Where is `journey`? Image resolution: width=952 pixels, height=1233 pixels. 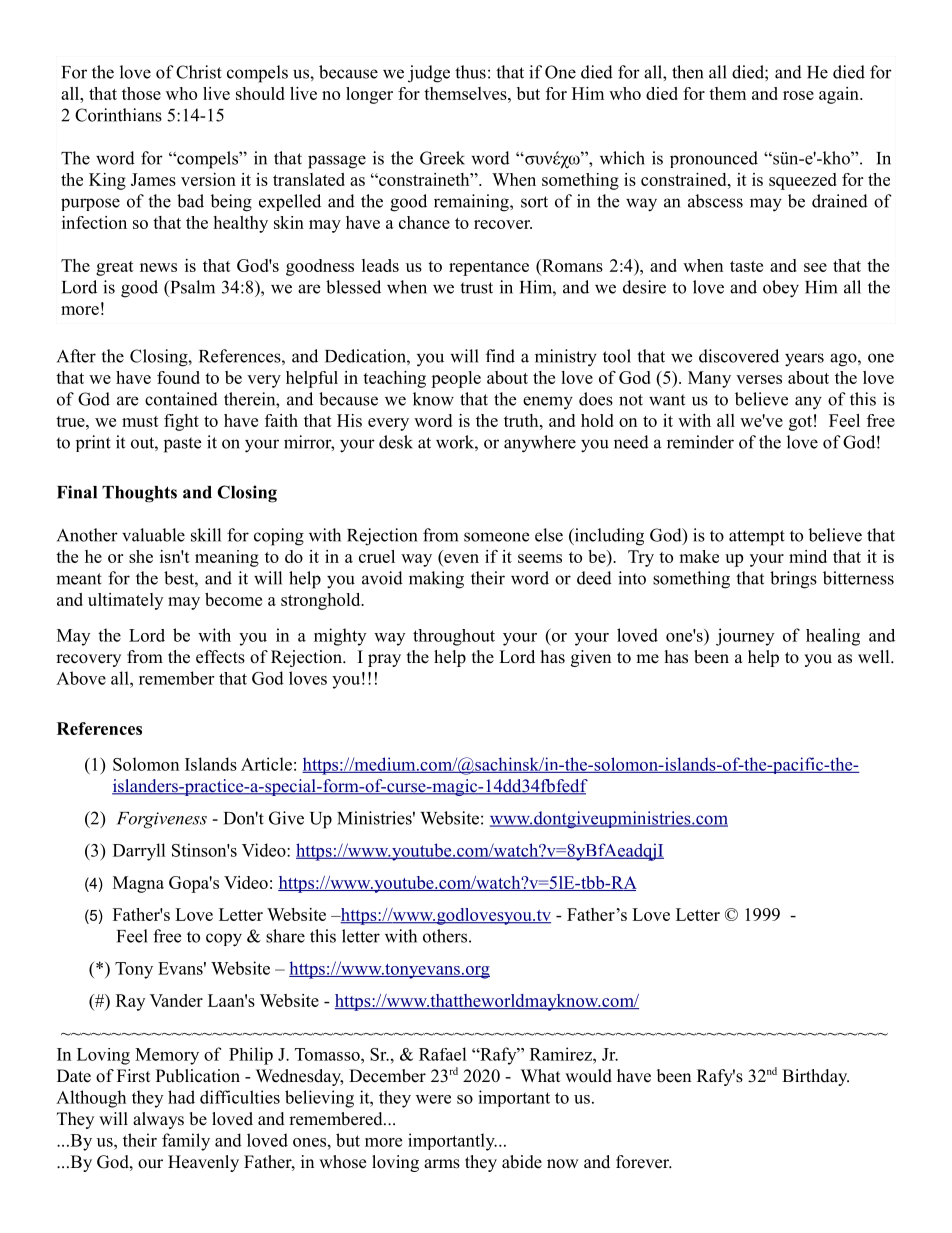
journey is located at coordinates (745, 637).
